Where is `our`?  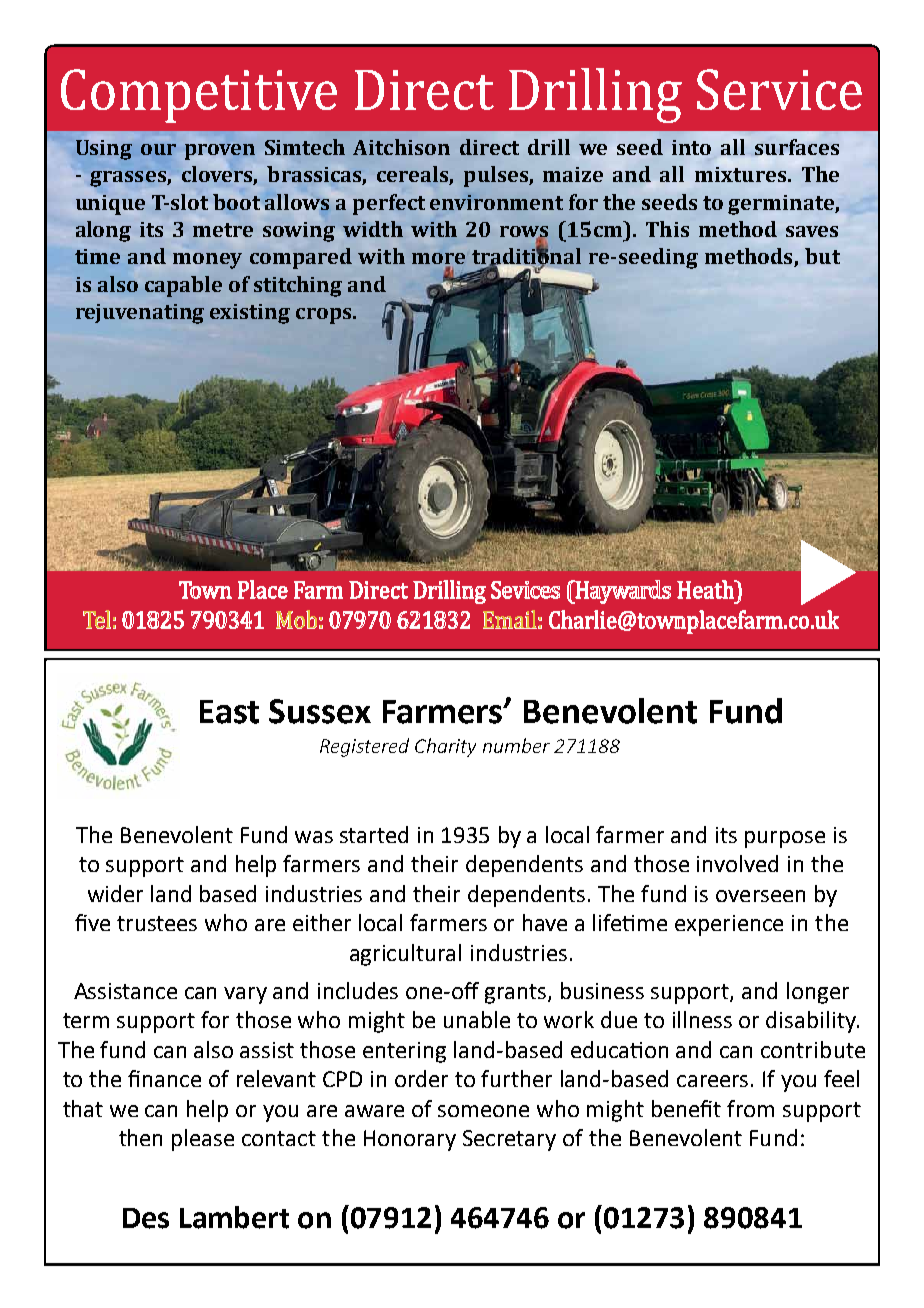 our is located at coordinates (158, 149).
